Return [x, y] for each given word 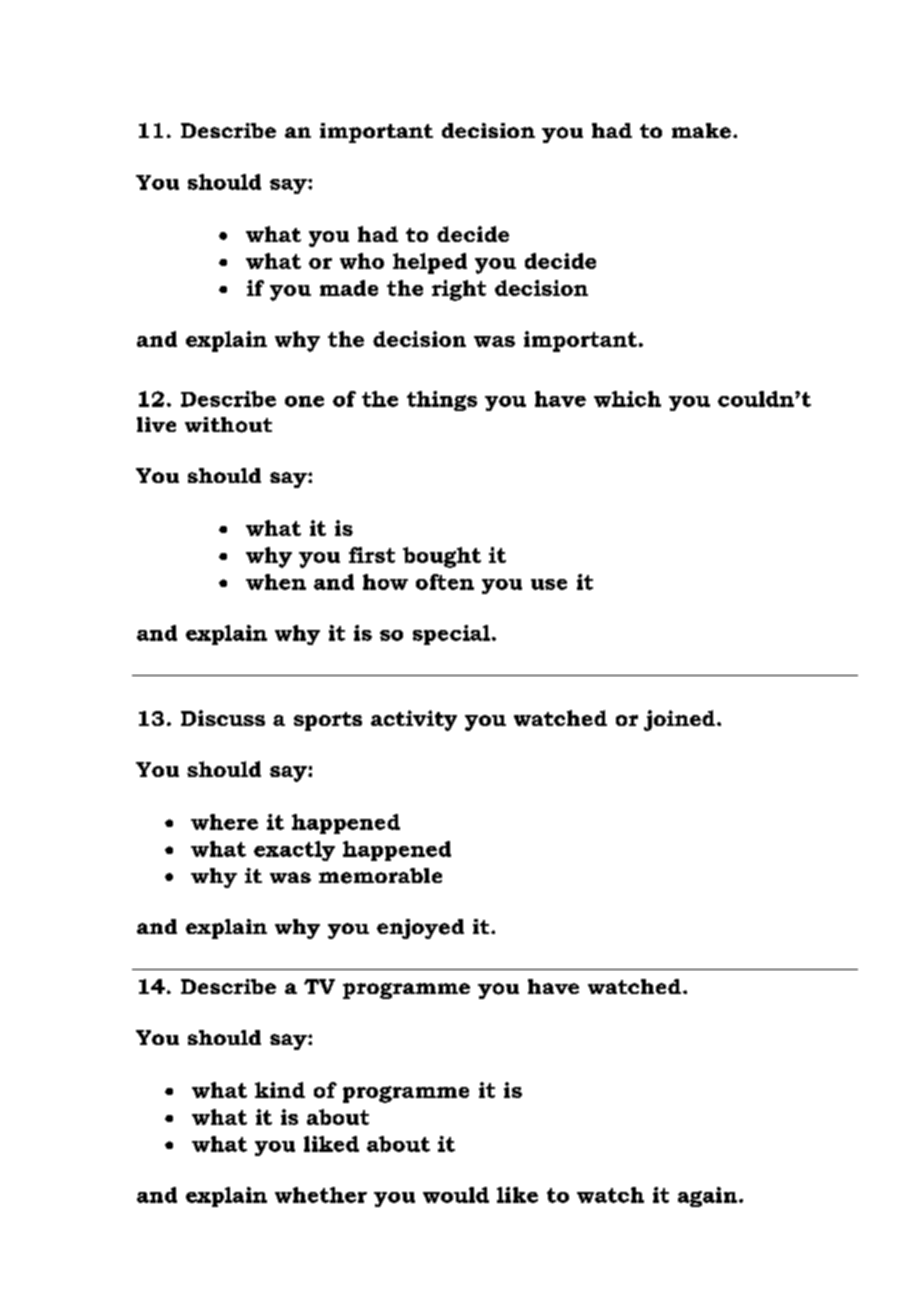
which [627, 399]
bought [442, 557]
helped [430, 263]
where [224, 822]
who [362, 261]
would [456, 1195]
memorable [380, 876]
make [701, 131]
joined [679, 720]
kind [280, 1090]
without [228, 425]
